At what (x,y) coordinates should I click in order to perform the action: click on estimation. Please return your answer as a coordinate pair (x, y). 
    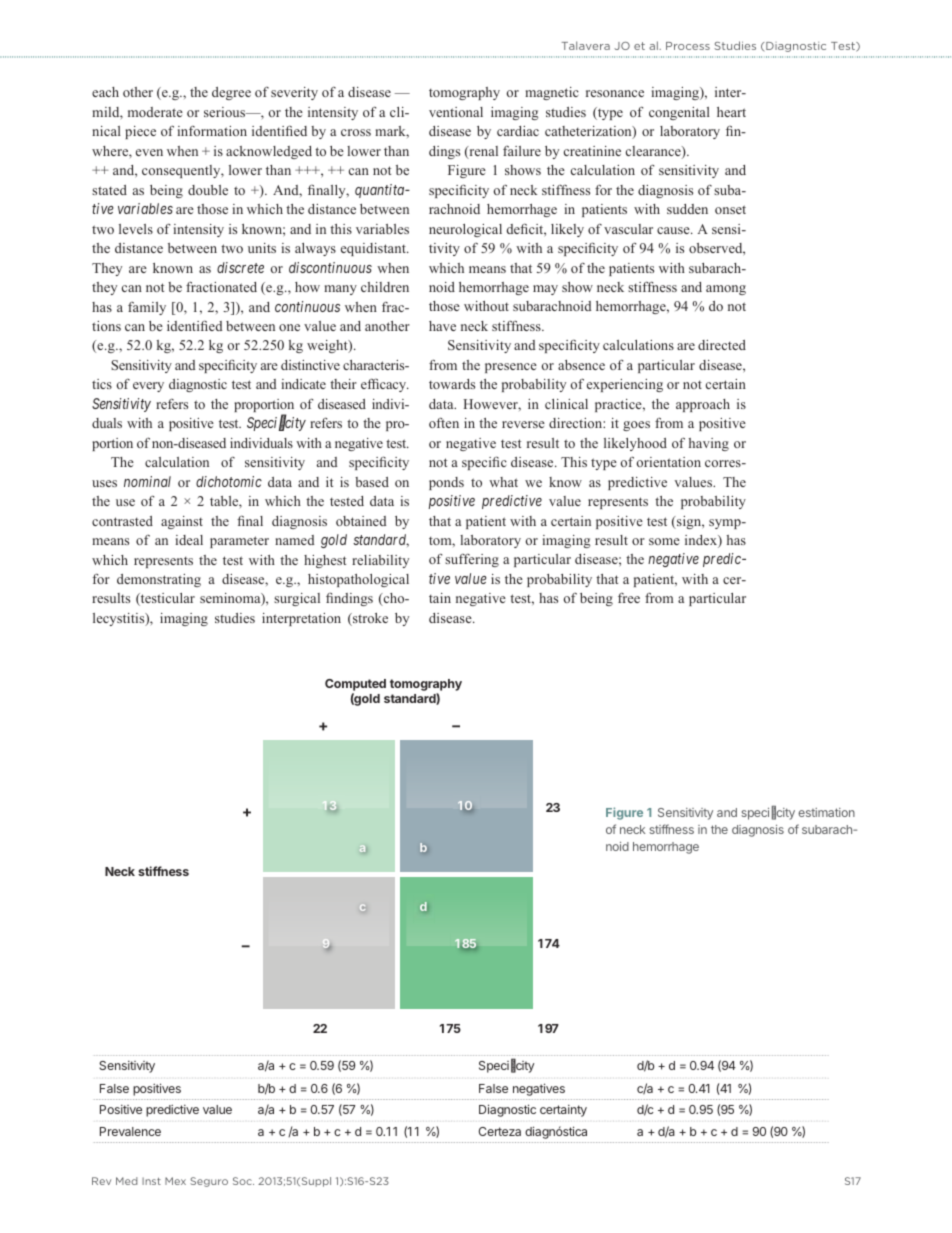
    Looking at the image, I should click on (826, 812).
